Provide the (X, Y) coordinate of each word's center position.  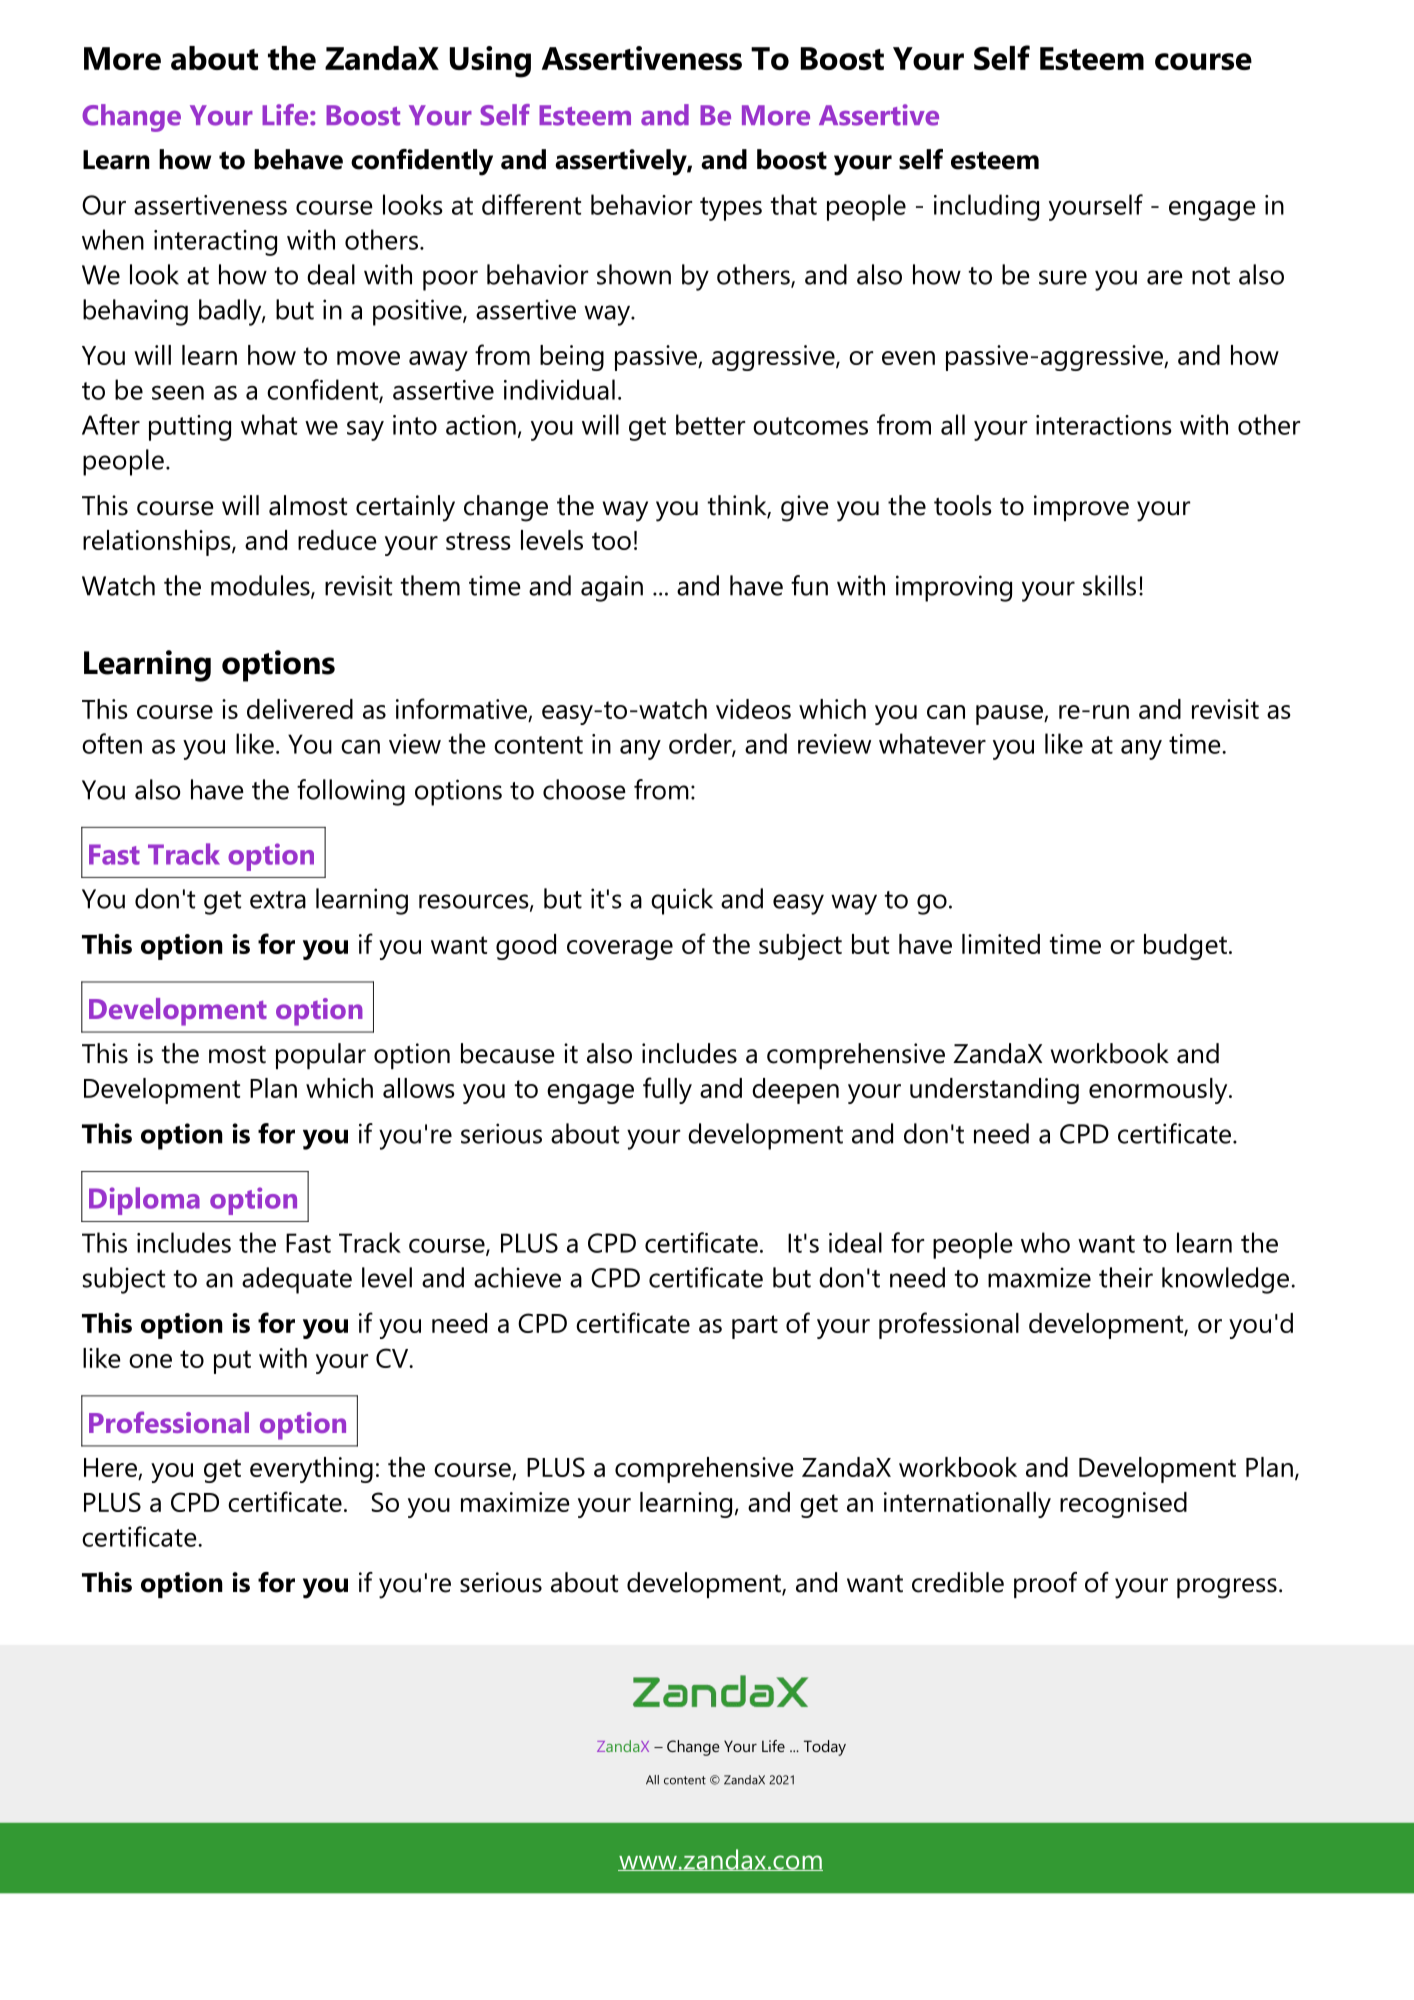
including (986, 207)
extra (278, 900)
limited (1001, 944)
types (731, 209)
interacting (215, 243)
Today (825, 1748)
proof (1045, 1585)
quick (682, 901)
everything (311, 1470)
